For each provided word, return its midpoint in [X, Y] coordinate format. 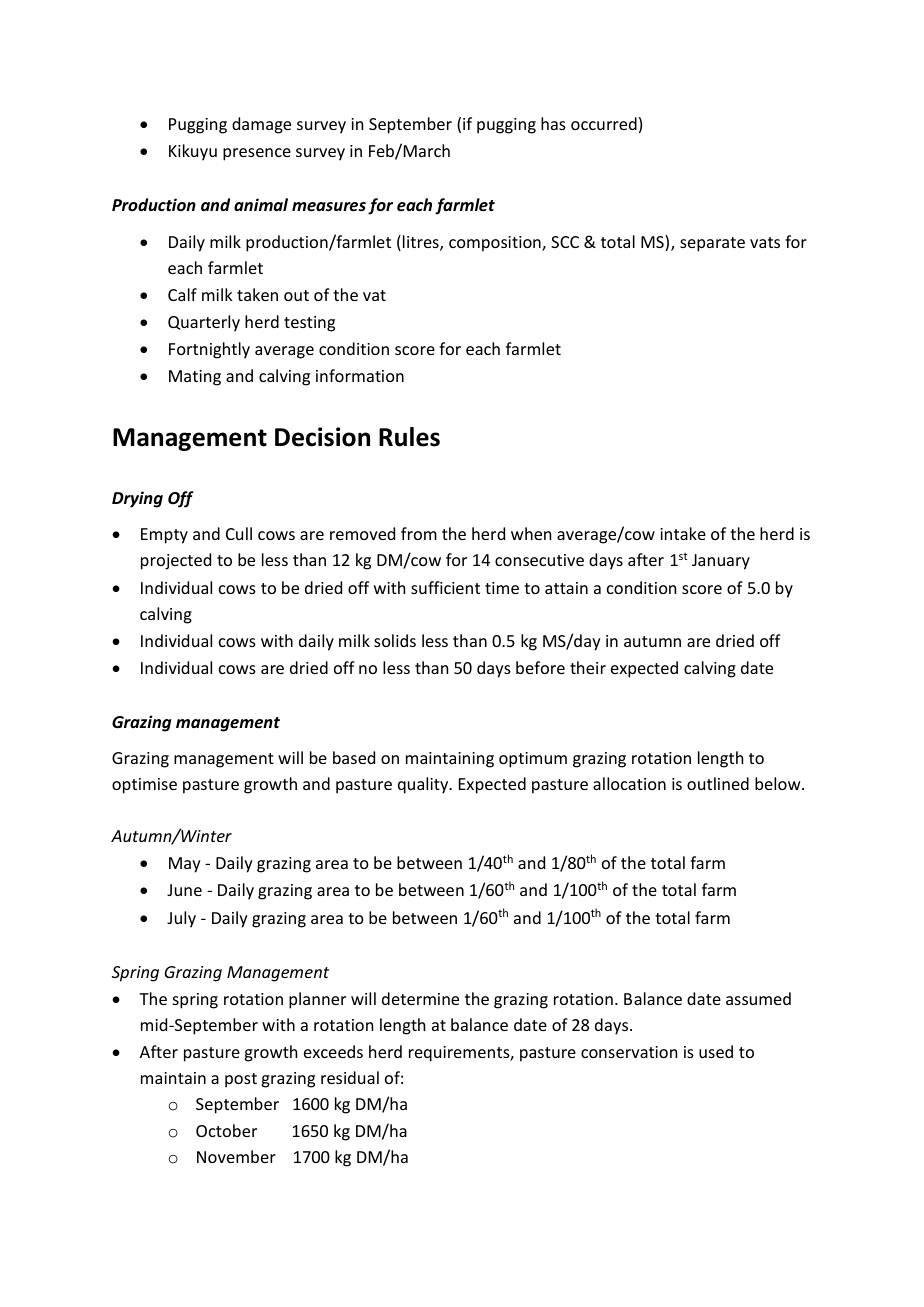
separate [712, 244]
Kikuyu [193, 152]
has [553, 123]
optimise [144, 786]
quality [424, 785]
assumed [758, 998]
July [181, 919]
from [419, 533]
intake [683, 533]
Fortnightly [209, 350]
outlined [718, 783]
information [360, 375]
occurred [604, 123]
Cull [239, 533]
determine [420, 998]
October [226, 1130]
